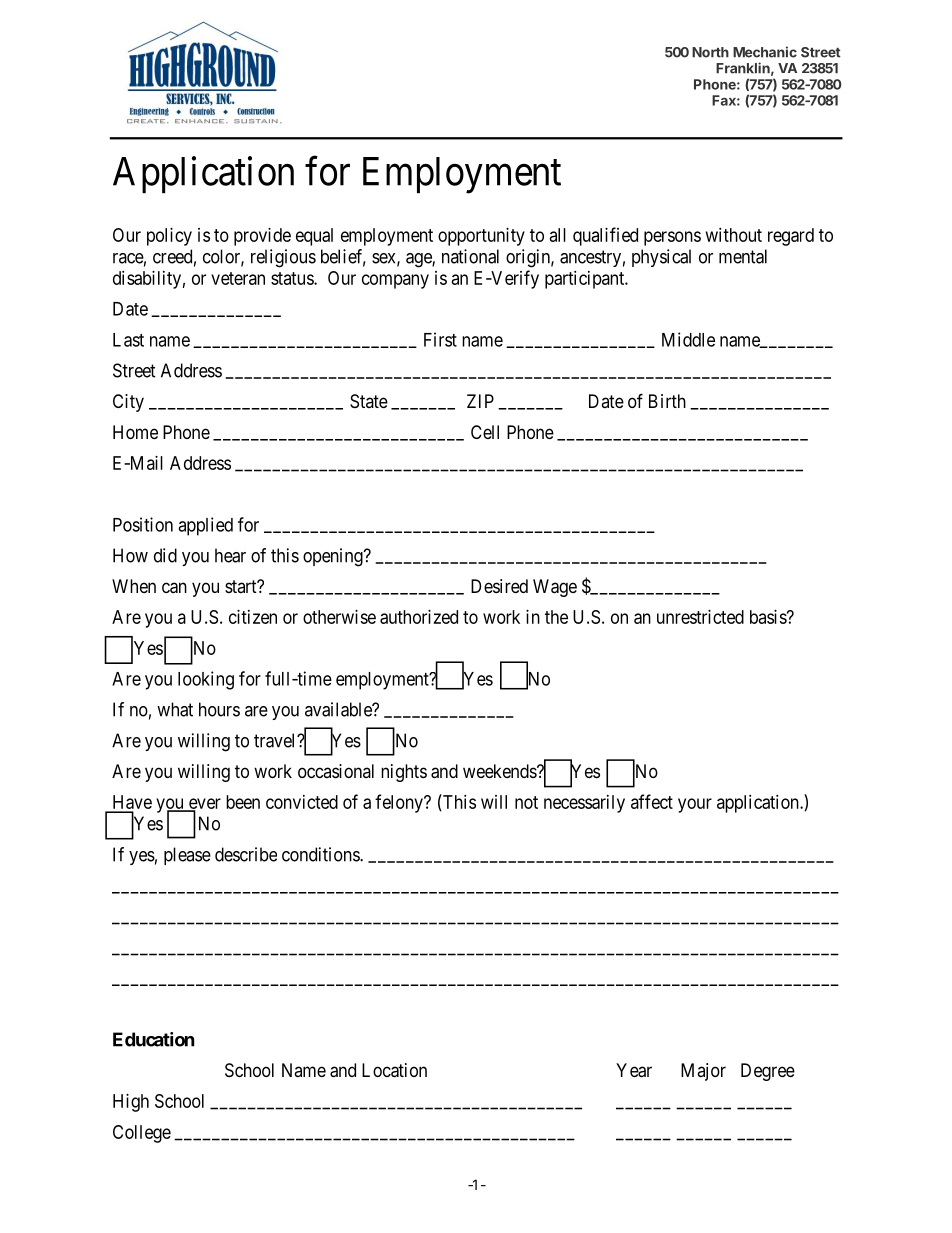 This page has width=952, height=1233. What do you see at coordinates (481, 237) in the page?
I see `opportunity` at bounding box center [481, 237].
